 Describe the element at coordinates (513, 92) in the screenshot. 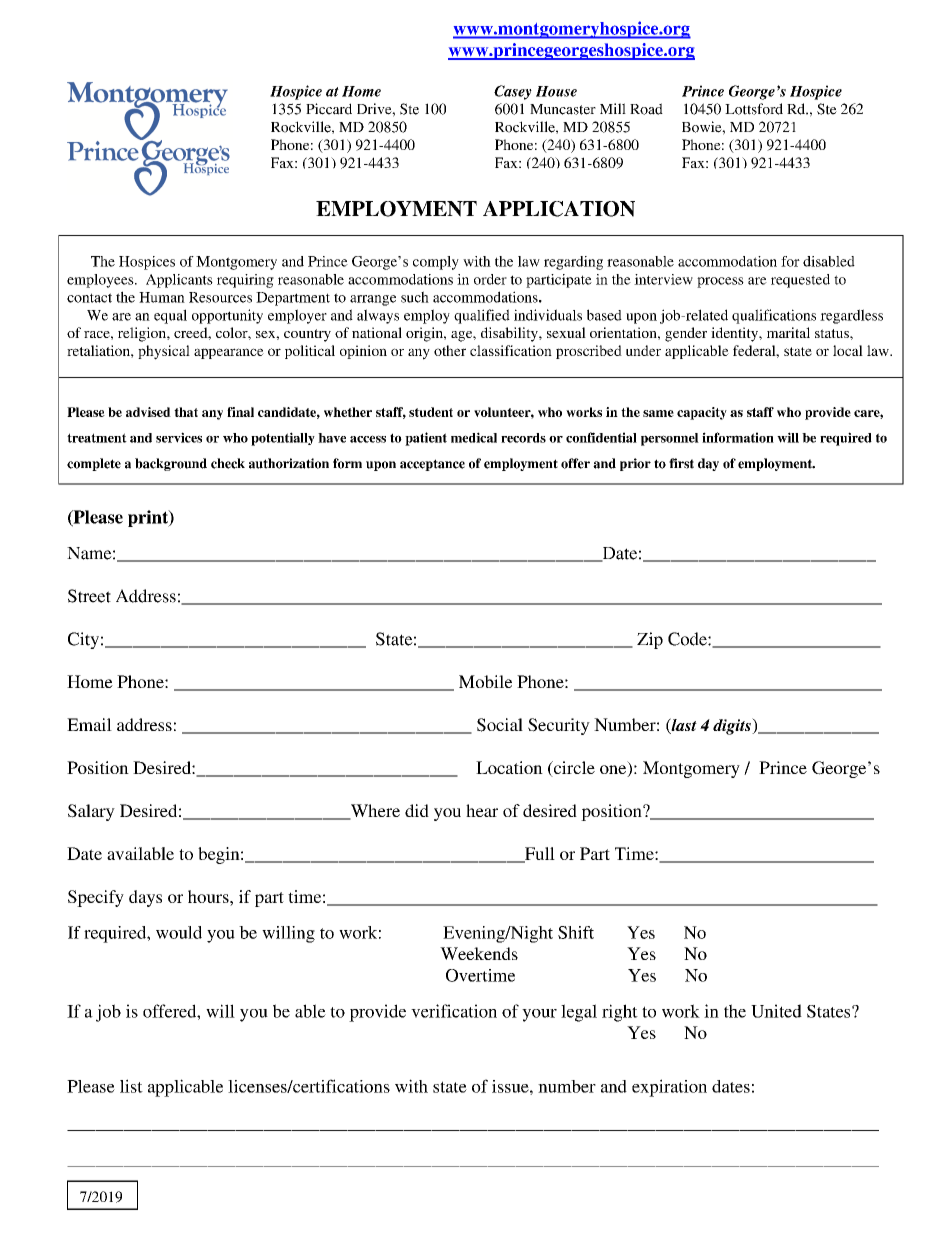

I see `Casey` at that location.
